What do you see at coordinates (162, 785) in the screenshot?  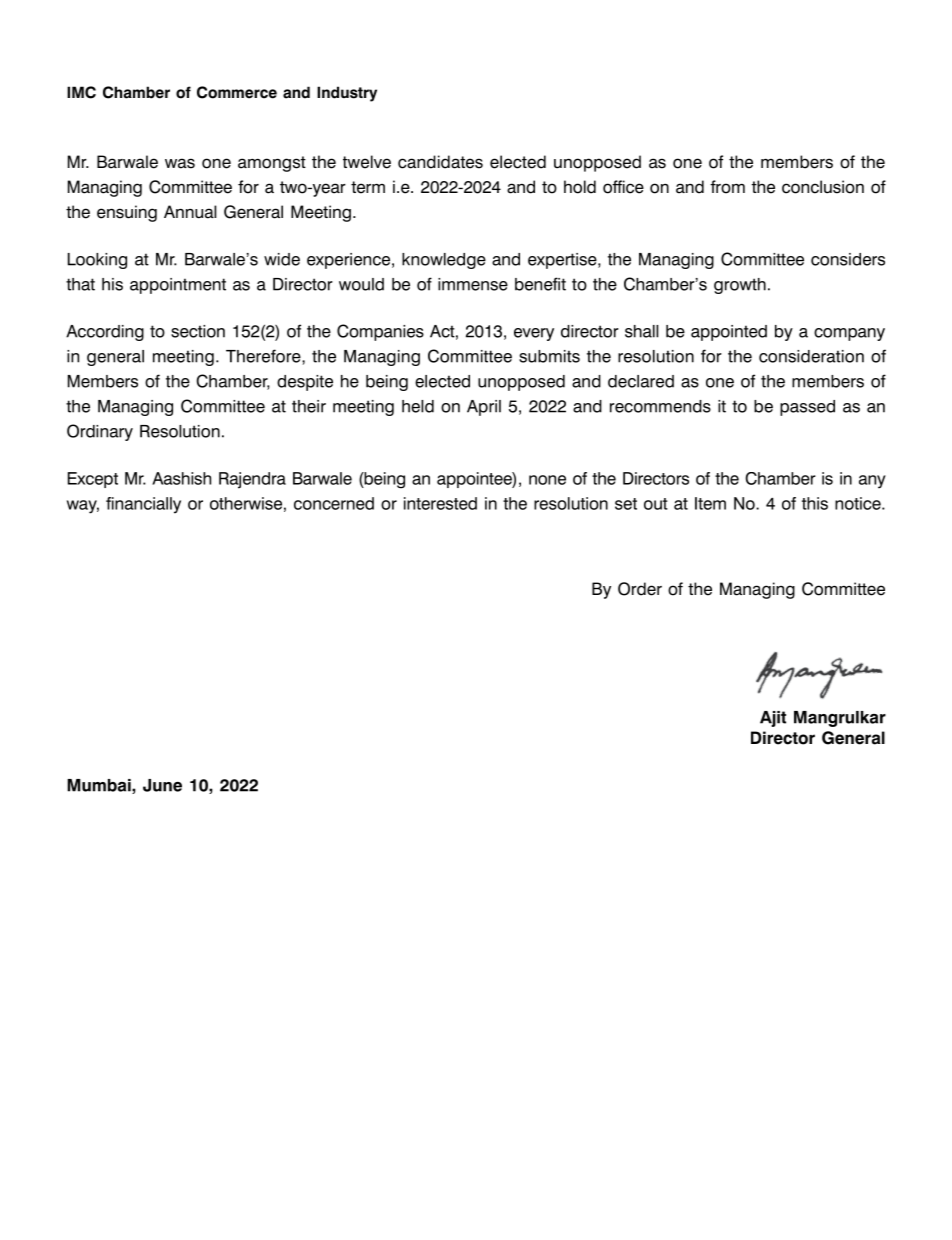 I see `June` at bounding box center [162, 785].
